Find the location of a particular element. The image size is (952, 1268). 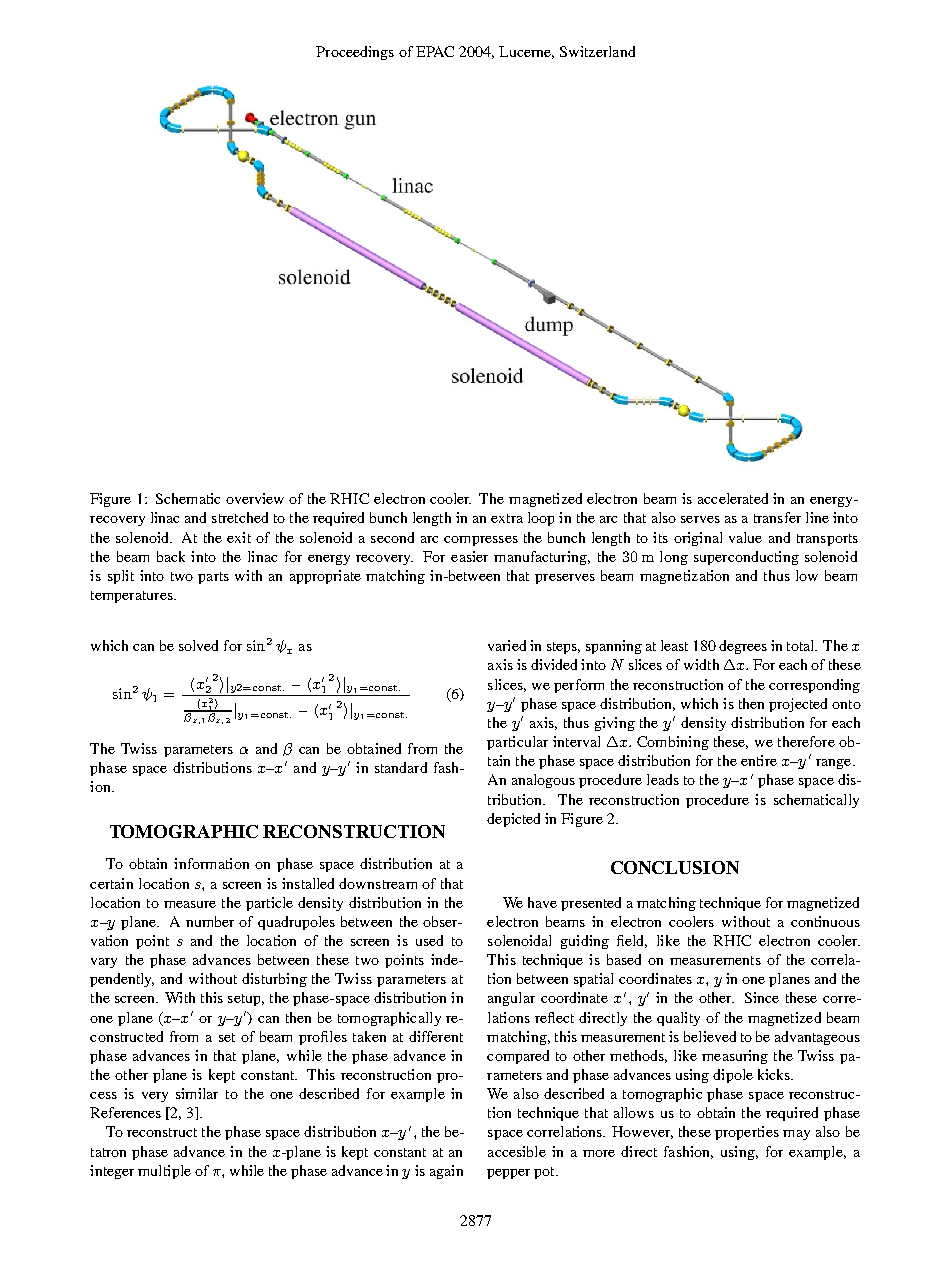

multiple is located at coordinates (164, 1172).
